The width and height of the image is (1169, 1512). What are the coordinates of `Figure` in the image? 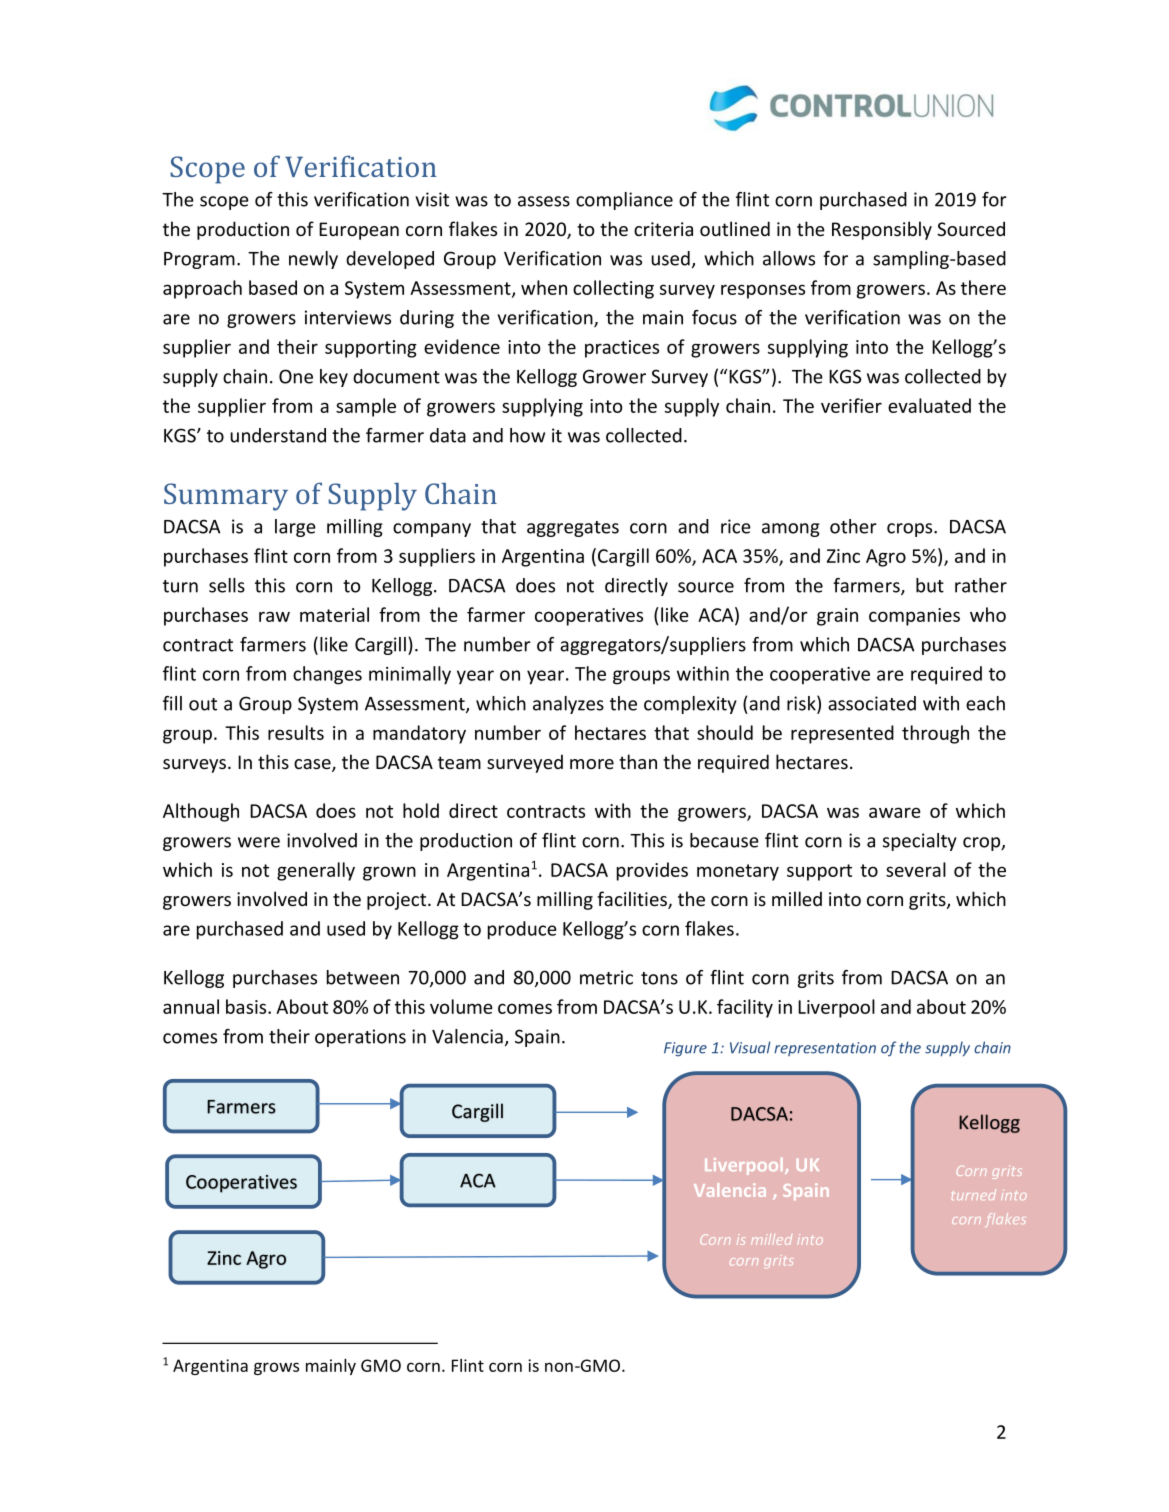 It's located at (685, 1049).
